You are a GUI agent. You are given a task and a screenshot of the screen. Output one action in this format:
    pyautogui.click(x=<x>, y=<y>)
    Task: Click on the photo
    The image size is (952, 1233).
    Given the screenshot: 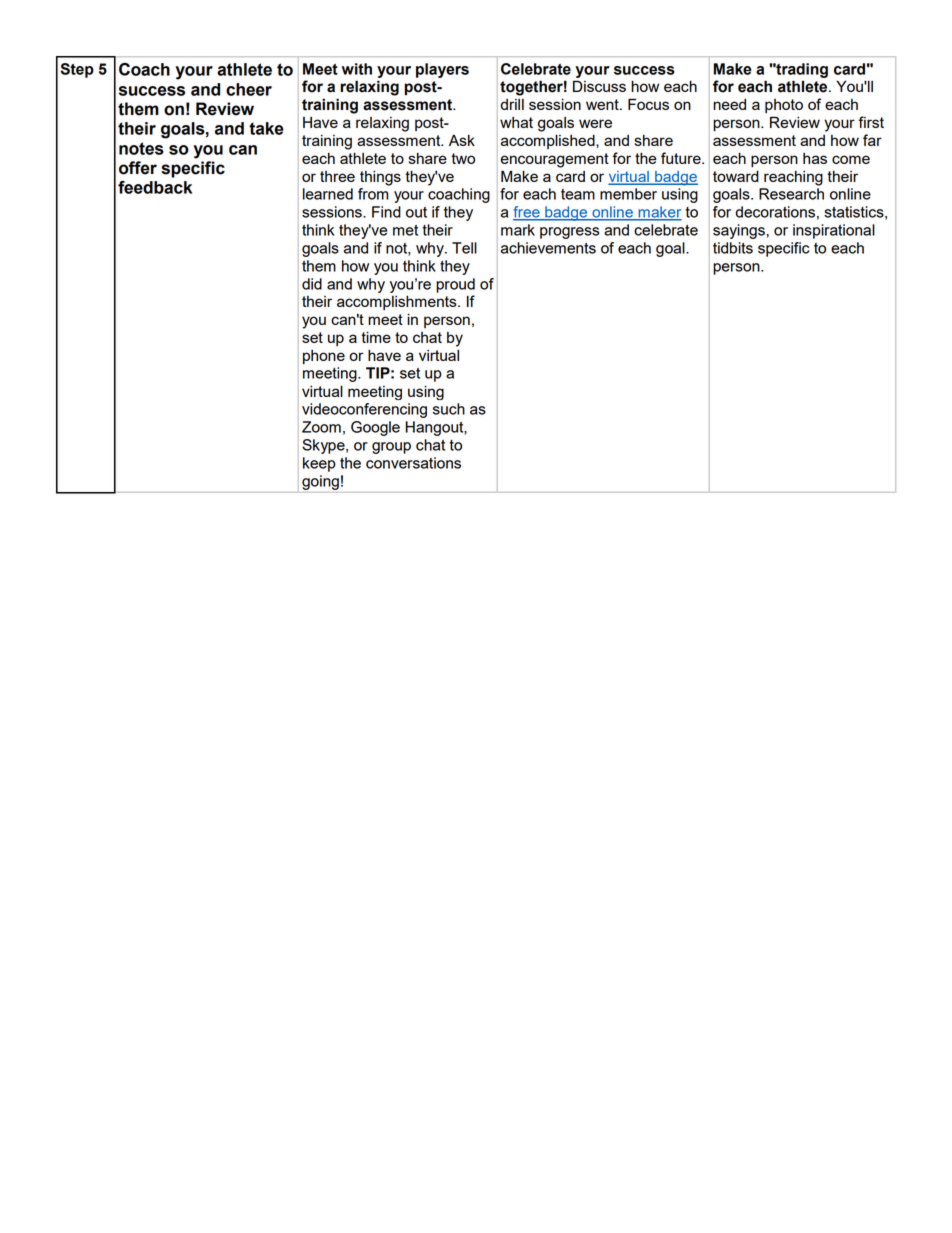 What is the action you would take?
    pyautogui.click(x=784, y=106)
